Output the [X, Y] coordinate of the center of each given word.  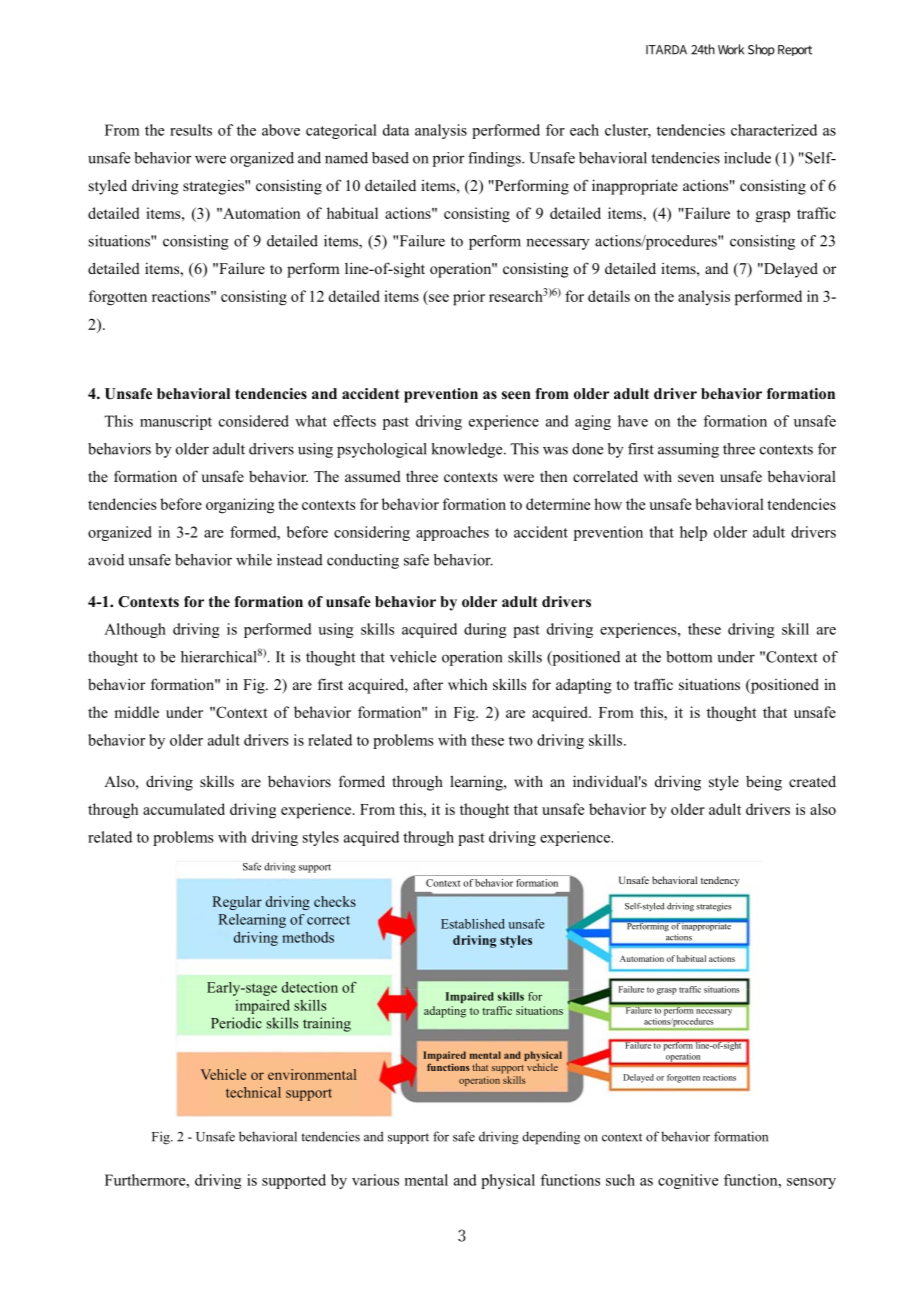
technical [253, 1092]
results [191, 130]
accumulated [184, 809]
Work [731, 49]
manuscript [176, 422]
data [396, 130]
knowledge [468, 450]
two [521, 741]
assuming [688, 450]
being [764, 783]
